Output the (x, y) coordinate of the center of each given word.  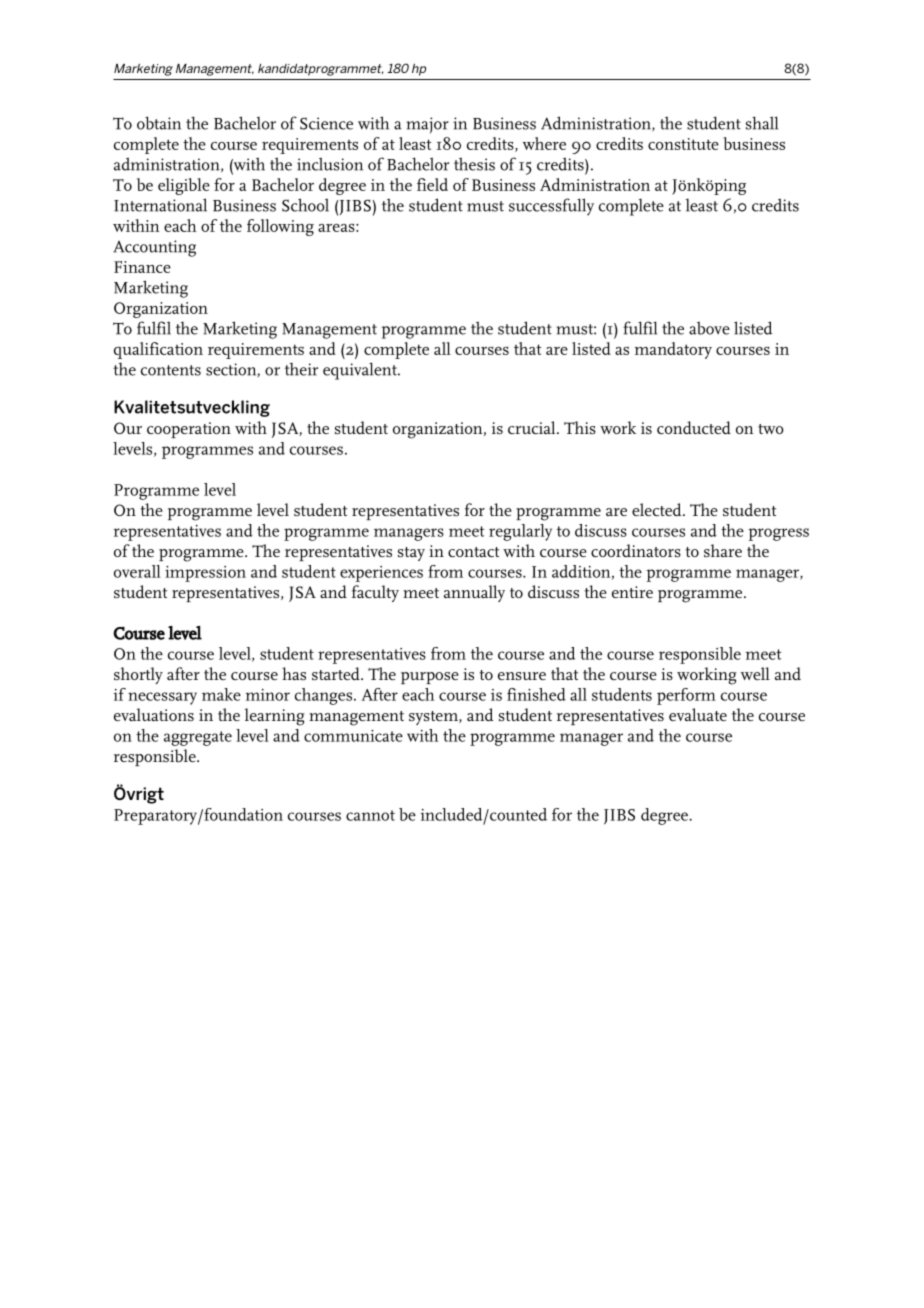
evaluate (698, 714)
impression (205, 574)
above (709, 328)
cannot (370, 815)
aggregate (198, 738)
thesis (474, 164)
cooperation (189, 430)
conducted (694, 427)
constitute (683, 144)
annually (474, 593)
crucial (533, 427)
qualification (158, 350)
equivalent (361, 371)
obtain (159, 123)
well (755, 673)
